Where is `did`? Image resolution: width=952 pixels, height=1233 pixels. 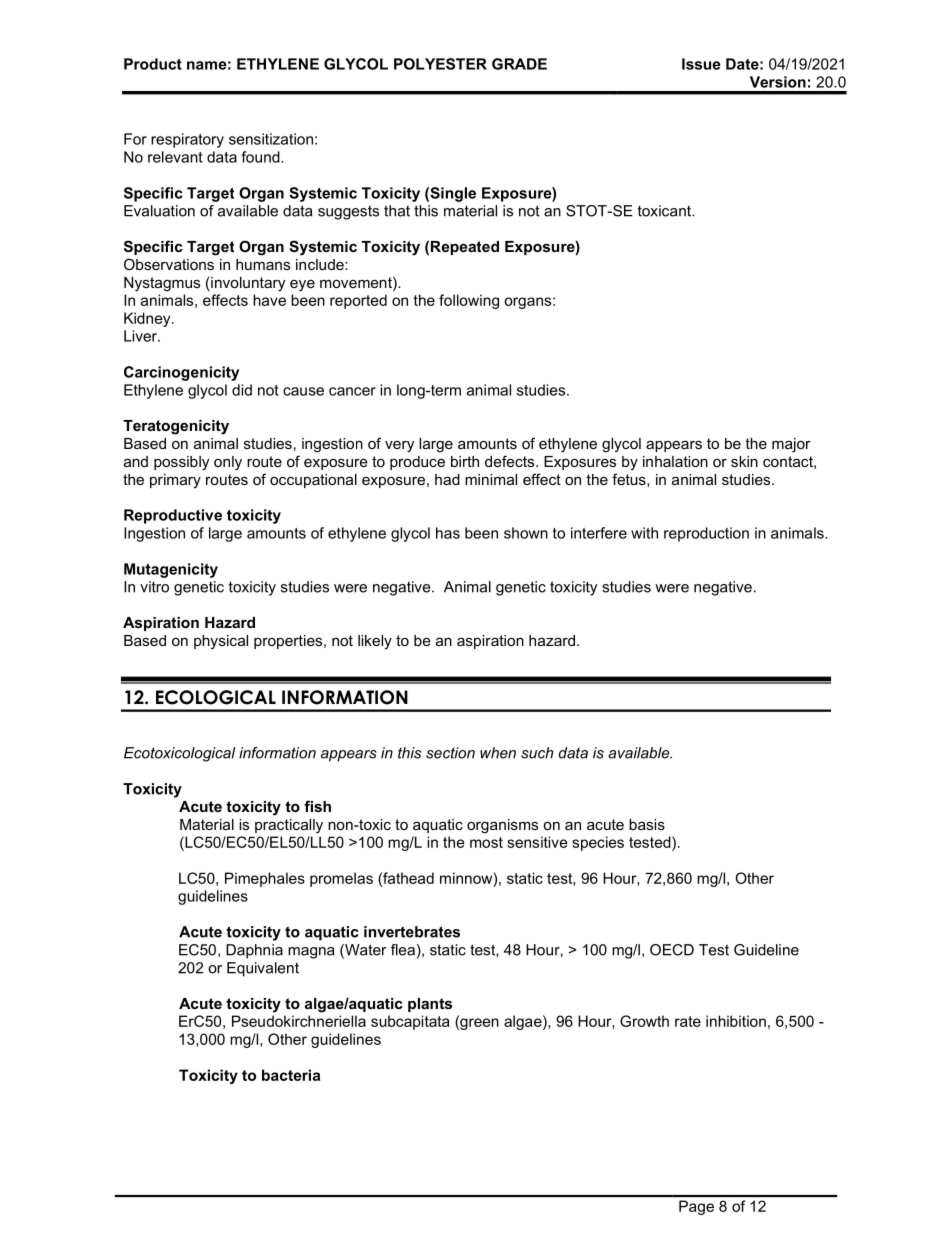 did is located at coordinates (242, 390).
